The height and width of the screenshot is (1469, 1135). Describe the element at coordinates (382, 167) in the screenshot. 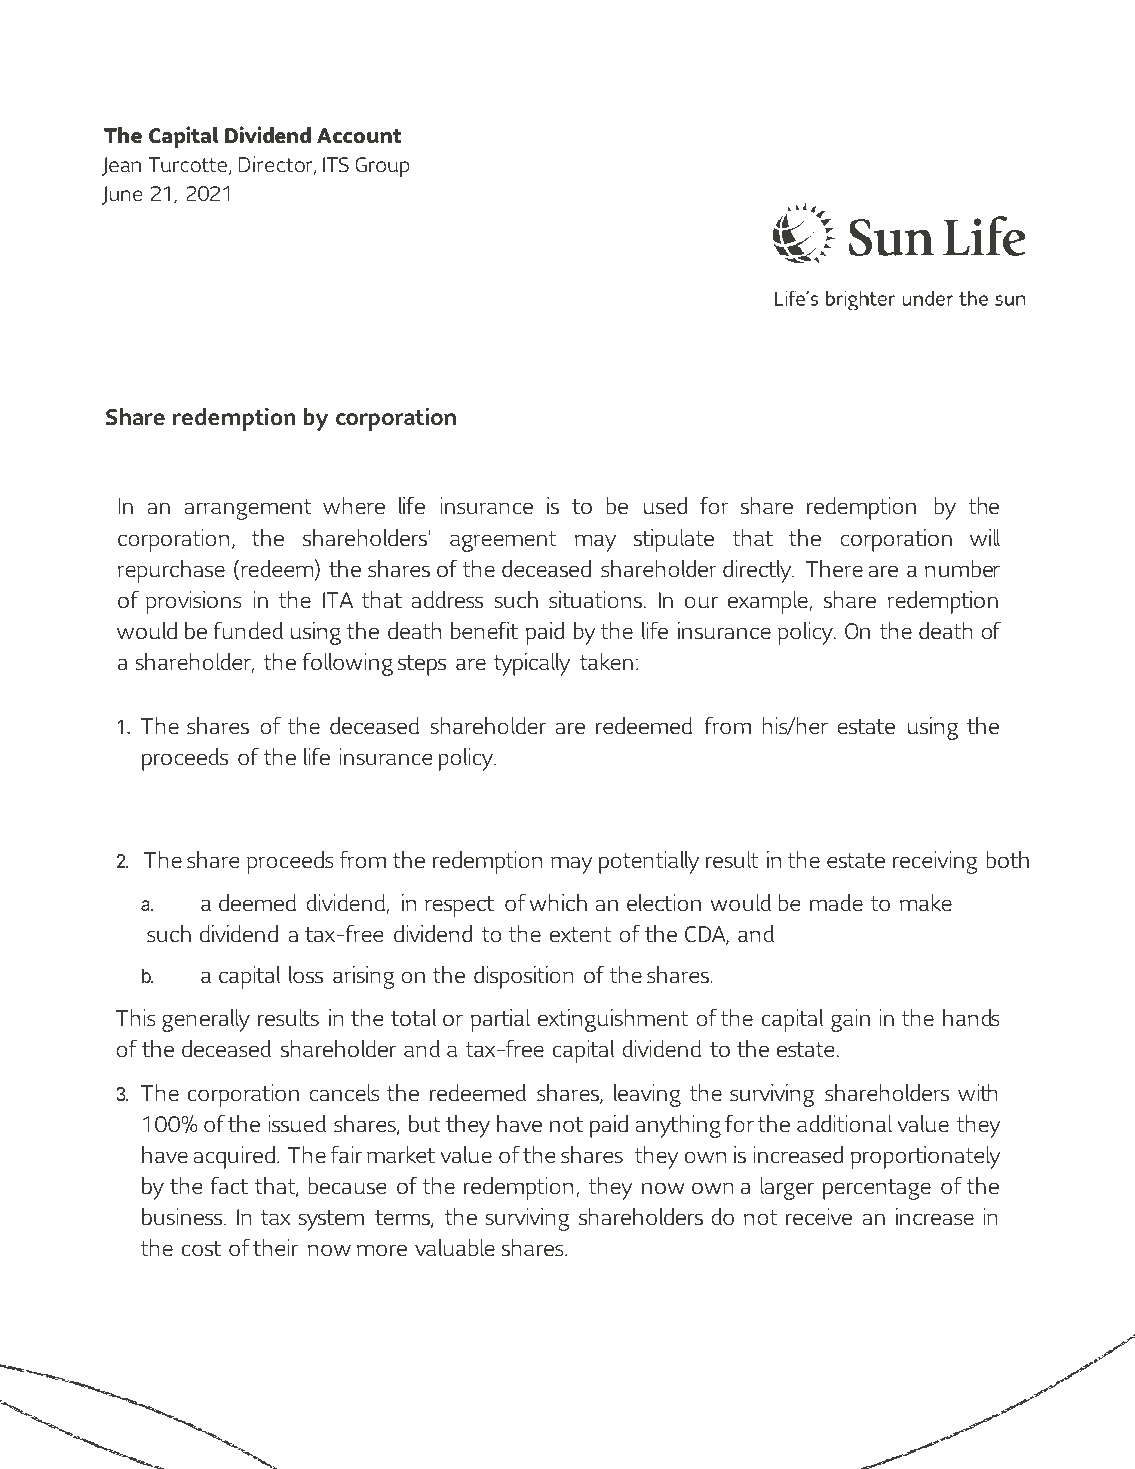

I see `Group` at that location.
